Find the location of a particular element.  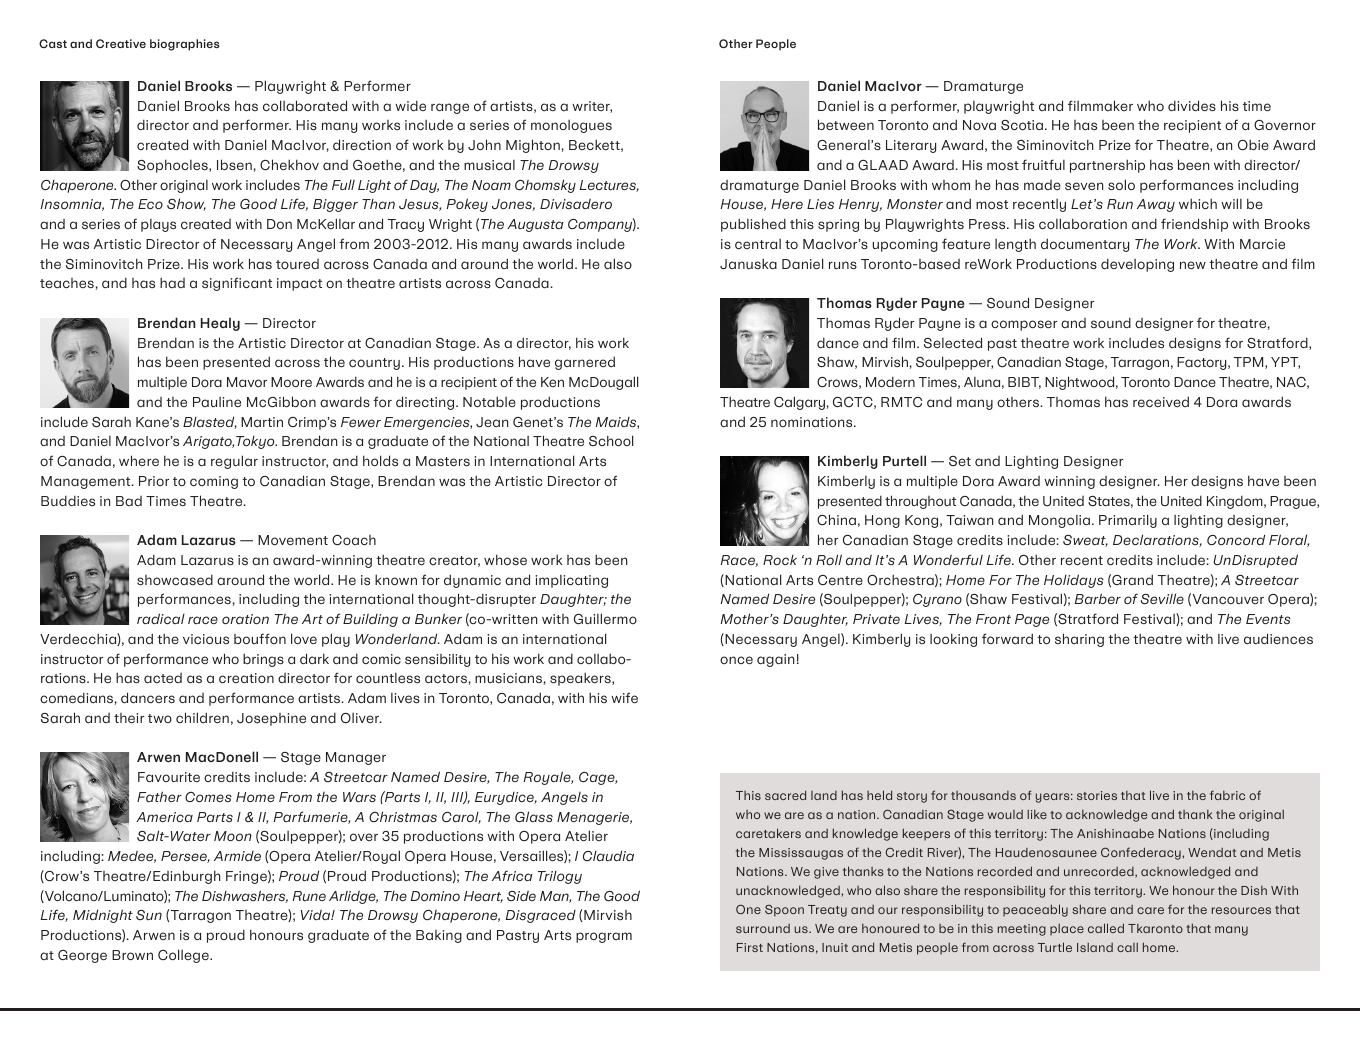

monologues is located at coordinates (571, 126).
